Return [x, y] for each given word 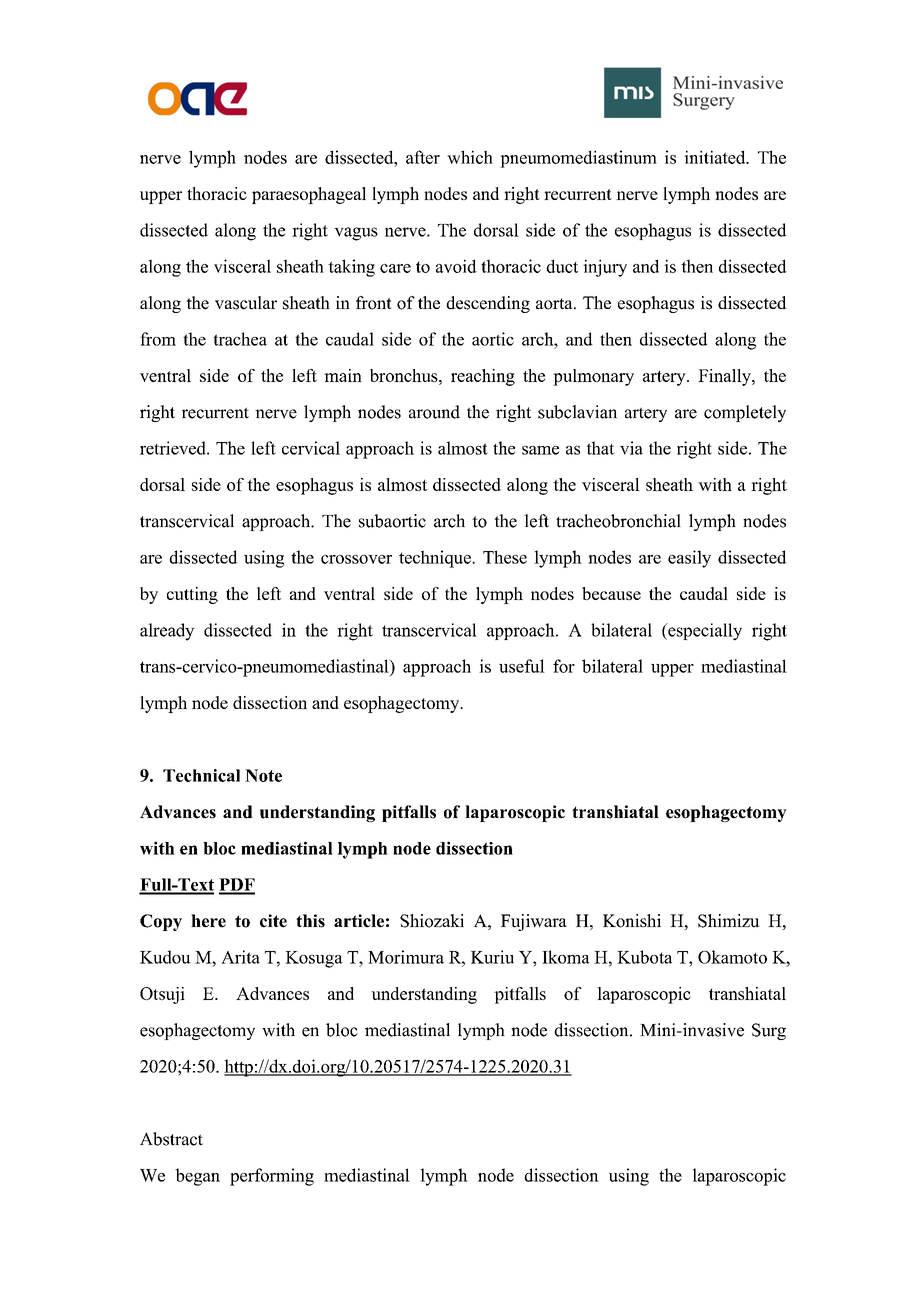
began [197, 1177]
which [470, 157]
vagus [356, 234]
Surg [769, 1031]
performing [272, 1177]
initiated [716, 157]
